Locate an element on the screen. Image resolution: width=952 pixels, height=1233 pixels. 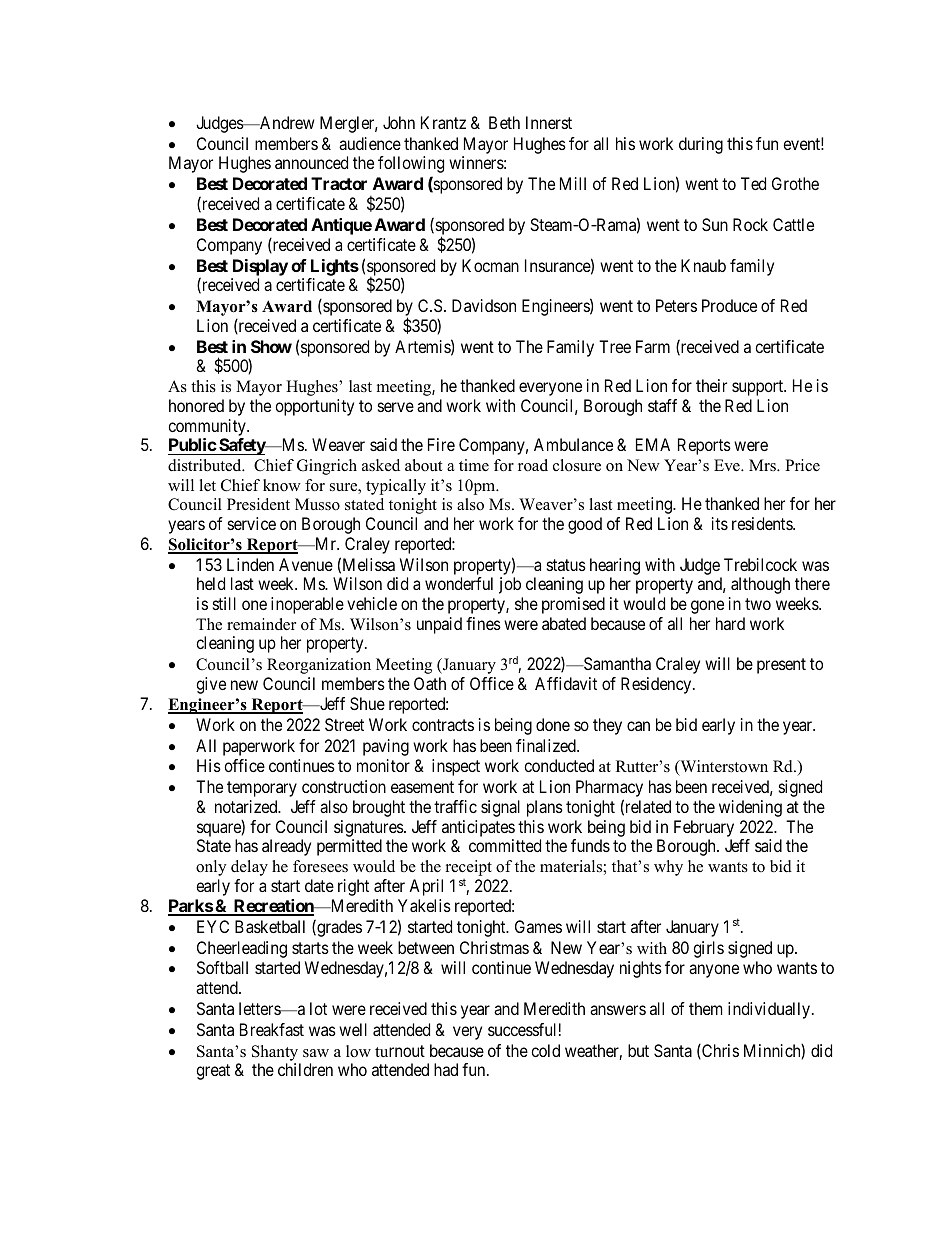
Beth is located at coordinates (504, 122).
